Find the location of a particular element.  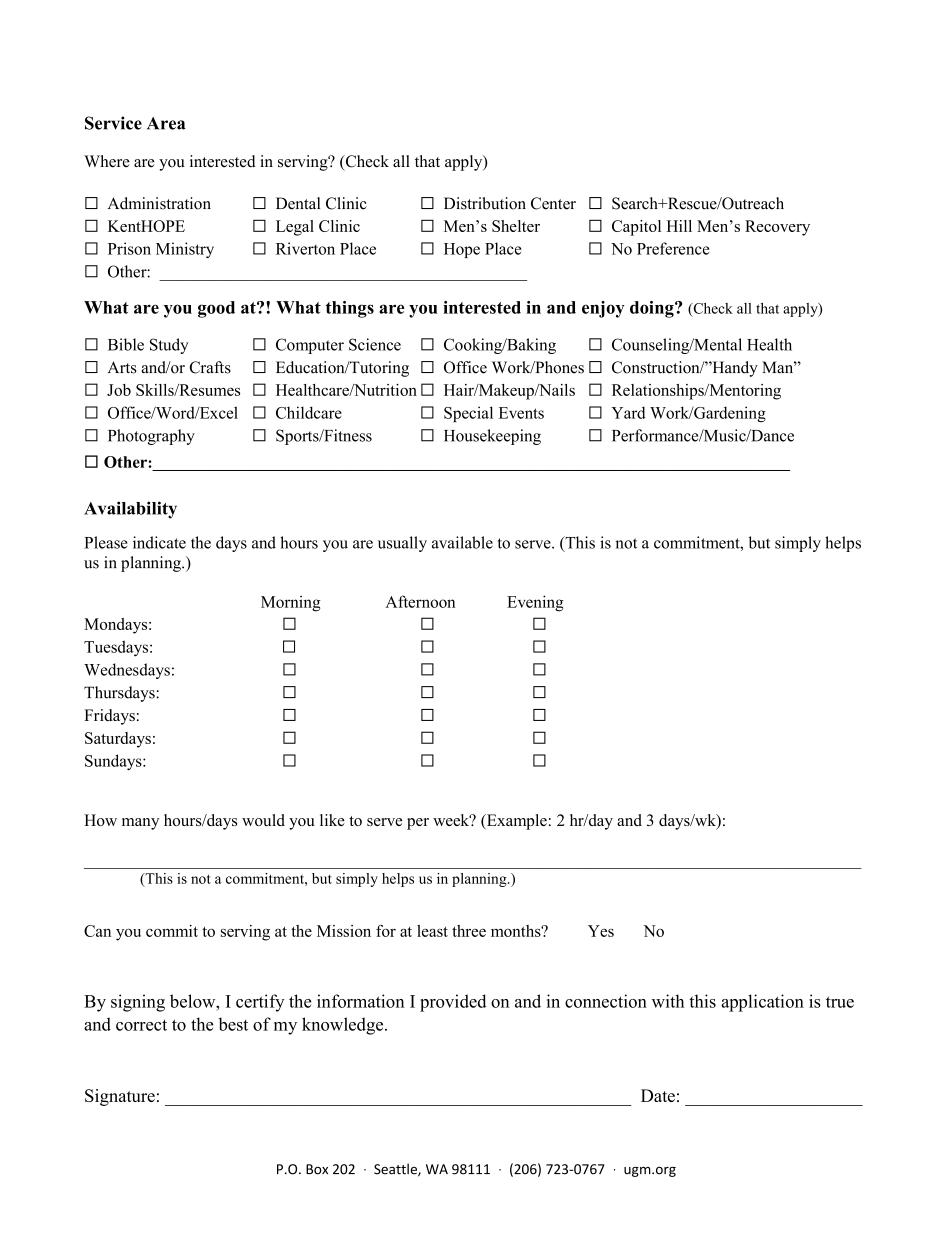

Yes is located at coordinates (601, 931).
